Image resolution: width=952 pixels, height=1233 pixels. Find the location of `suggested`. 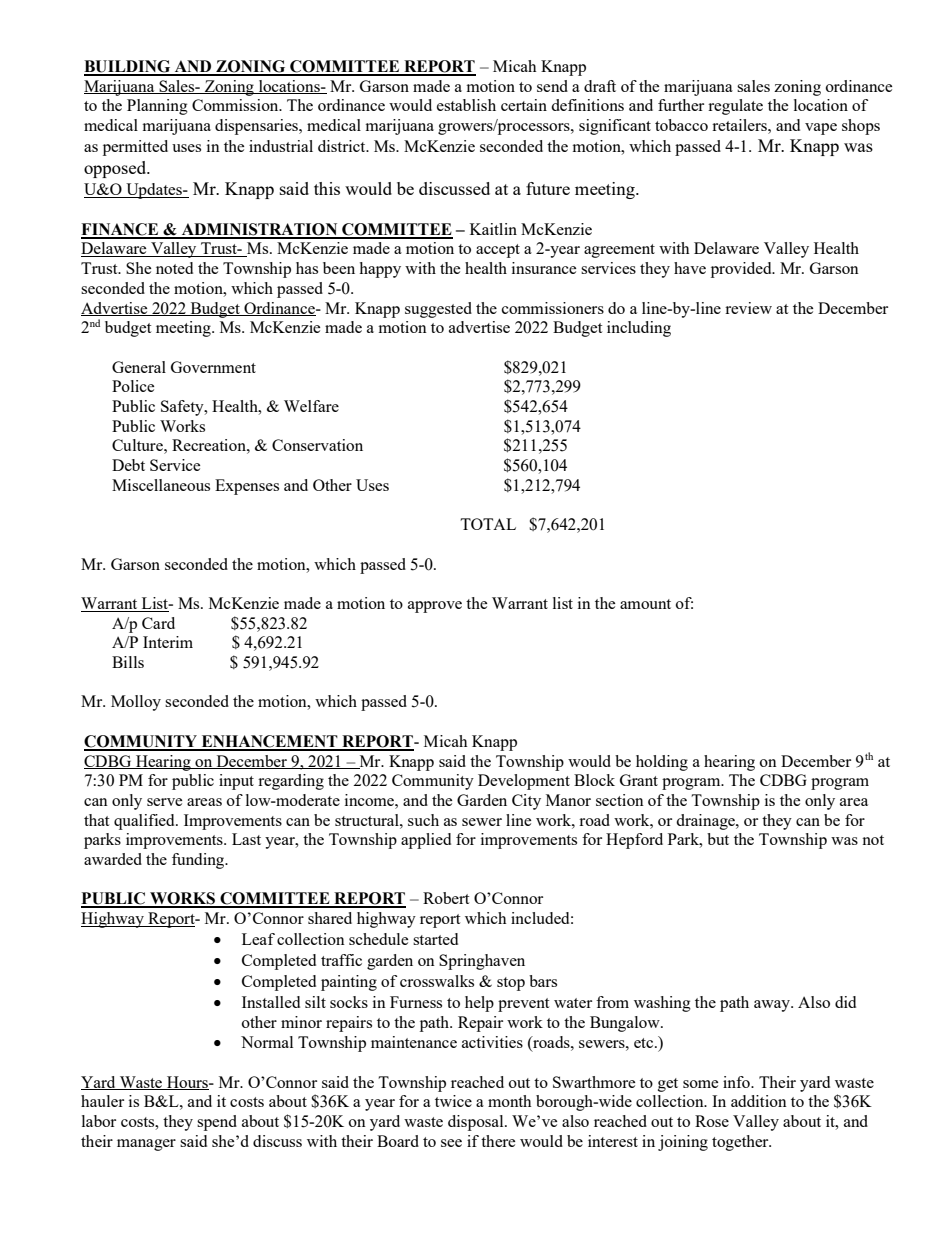

suggested is located at coordinates (438, 310).
